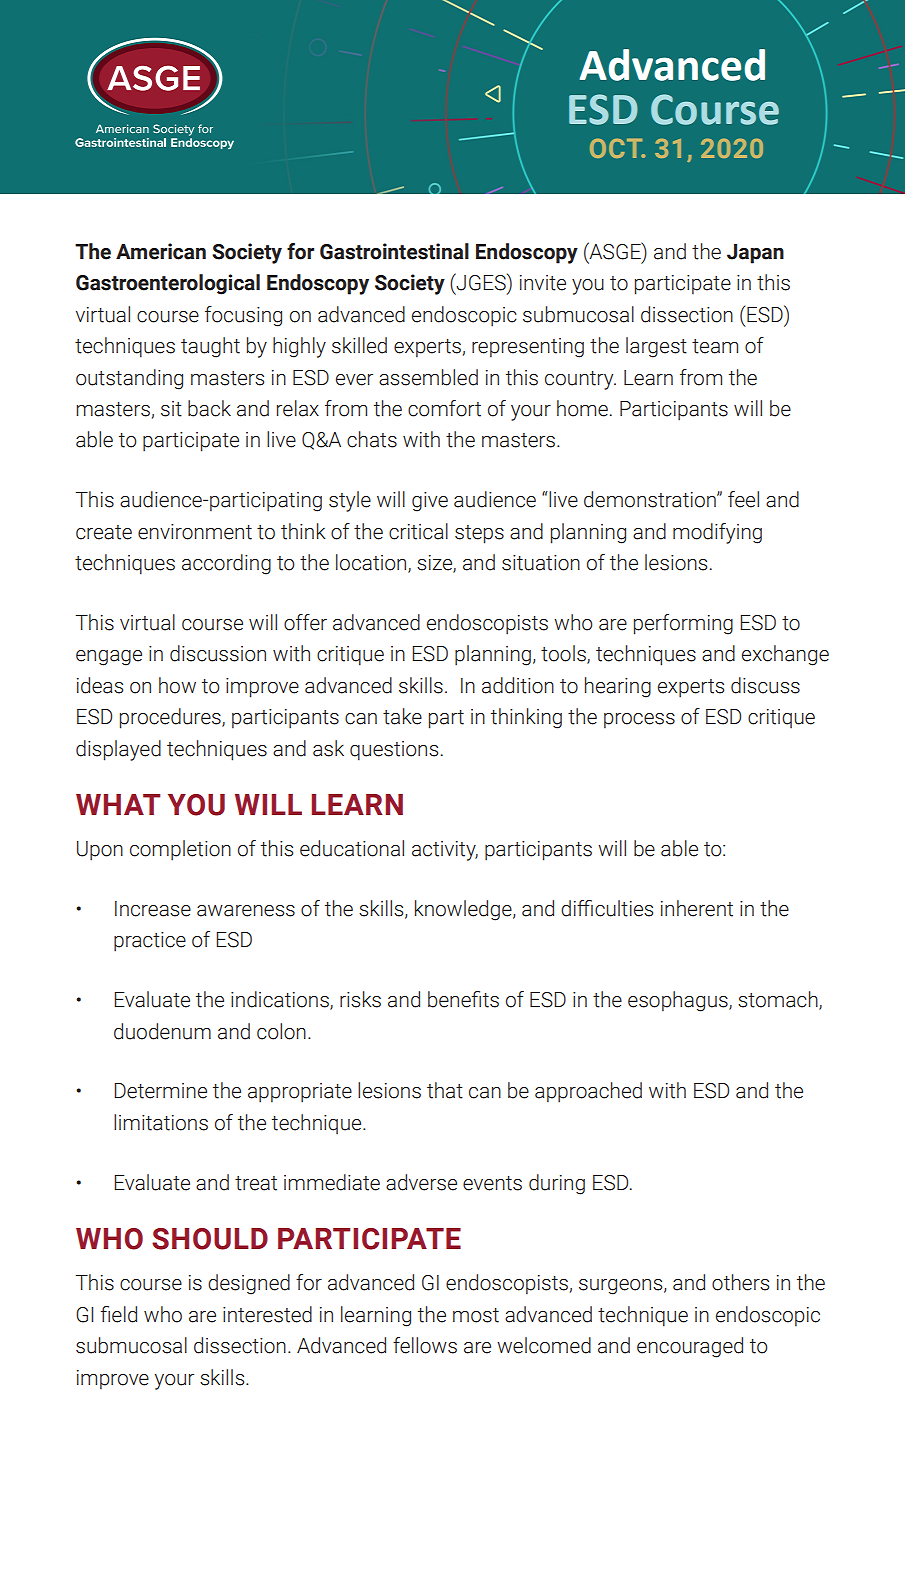 This image has width=905, height=1585. What do you see at coordinates (445, 1090) in the image?
I see `that` at bounding box center [445, 1090].
